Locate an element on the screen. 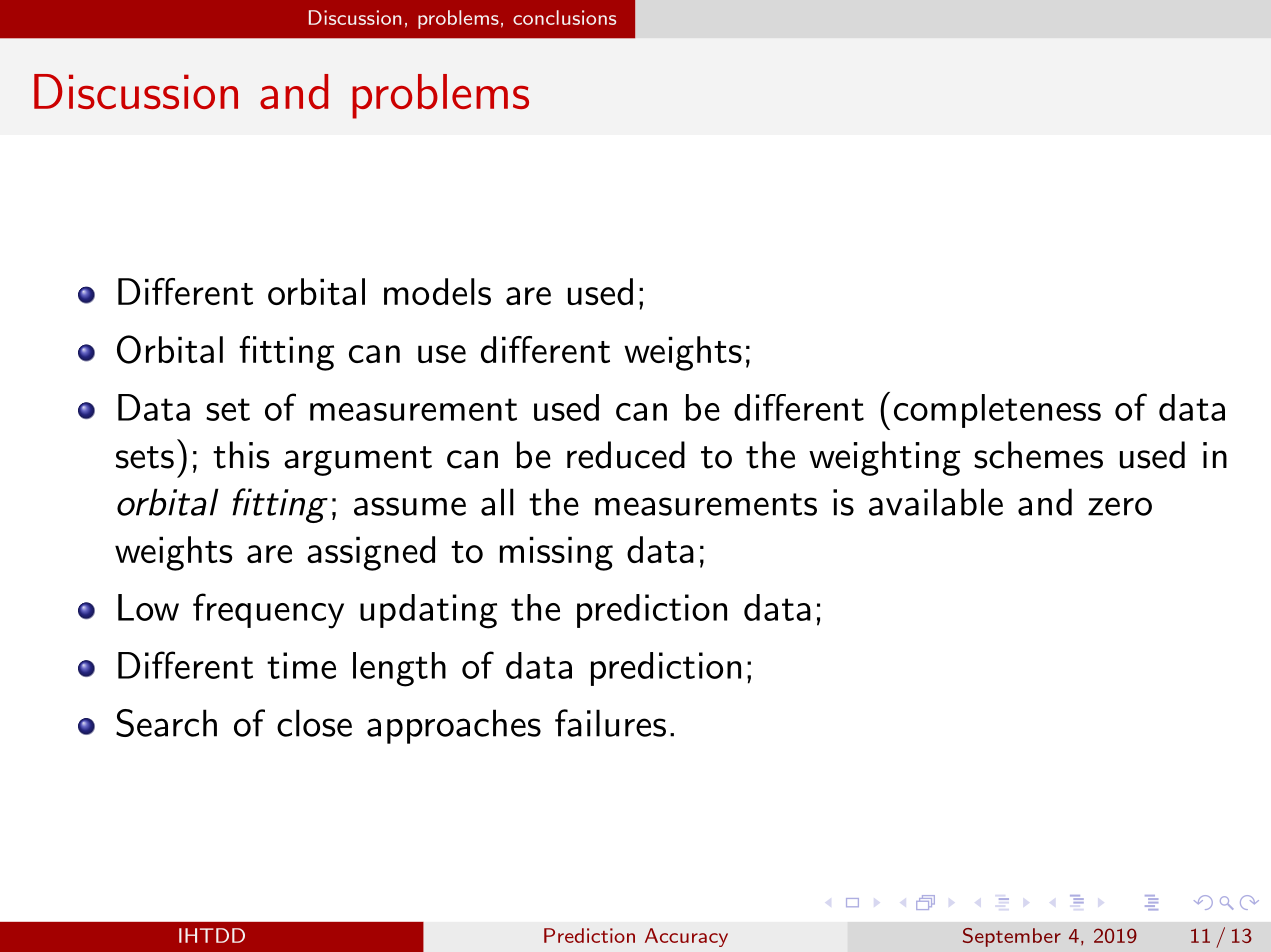 Image resolution: width=1271 pixels, height=952 pixels. conclusions is located at coordinates (564, 17).
